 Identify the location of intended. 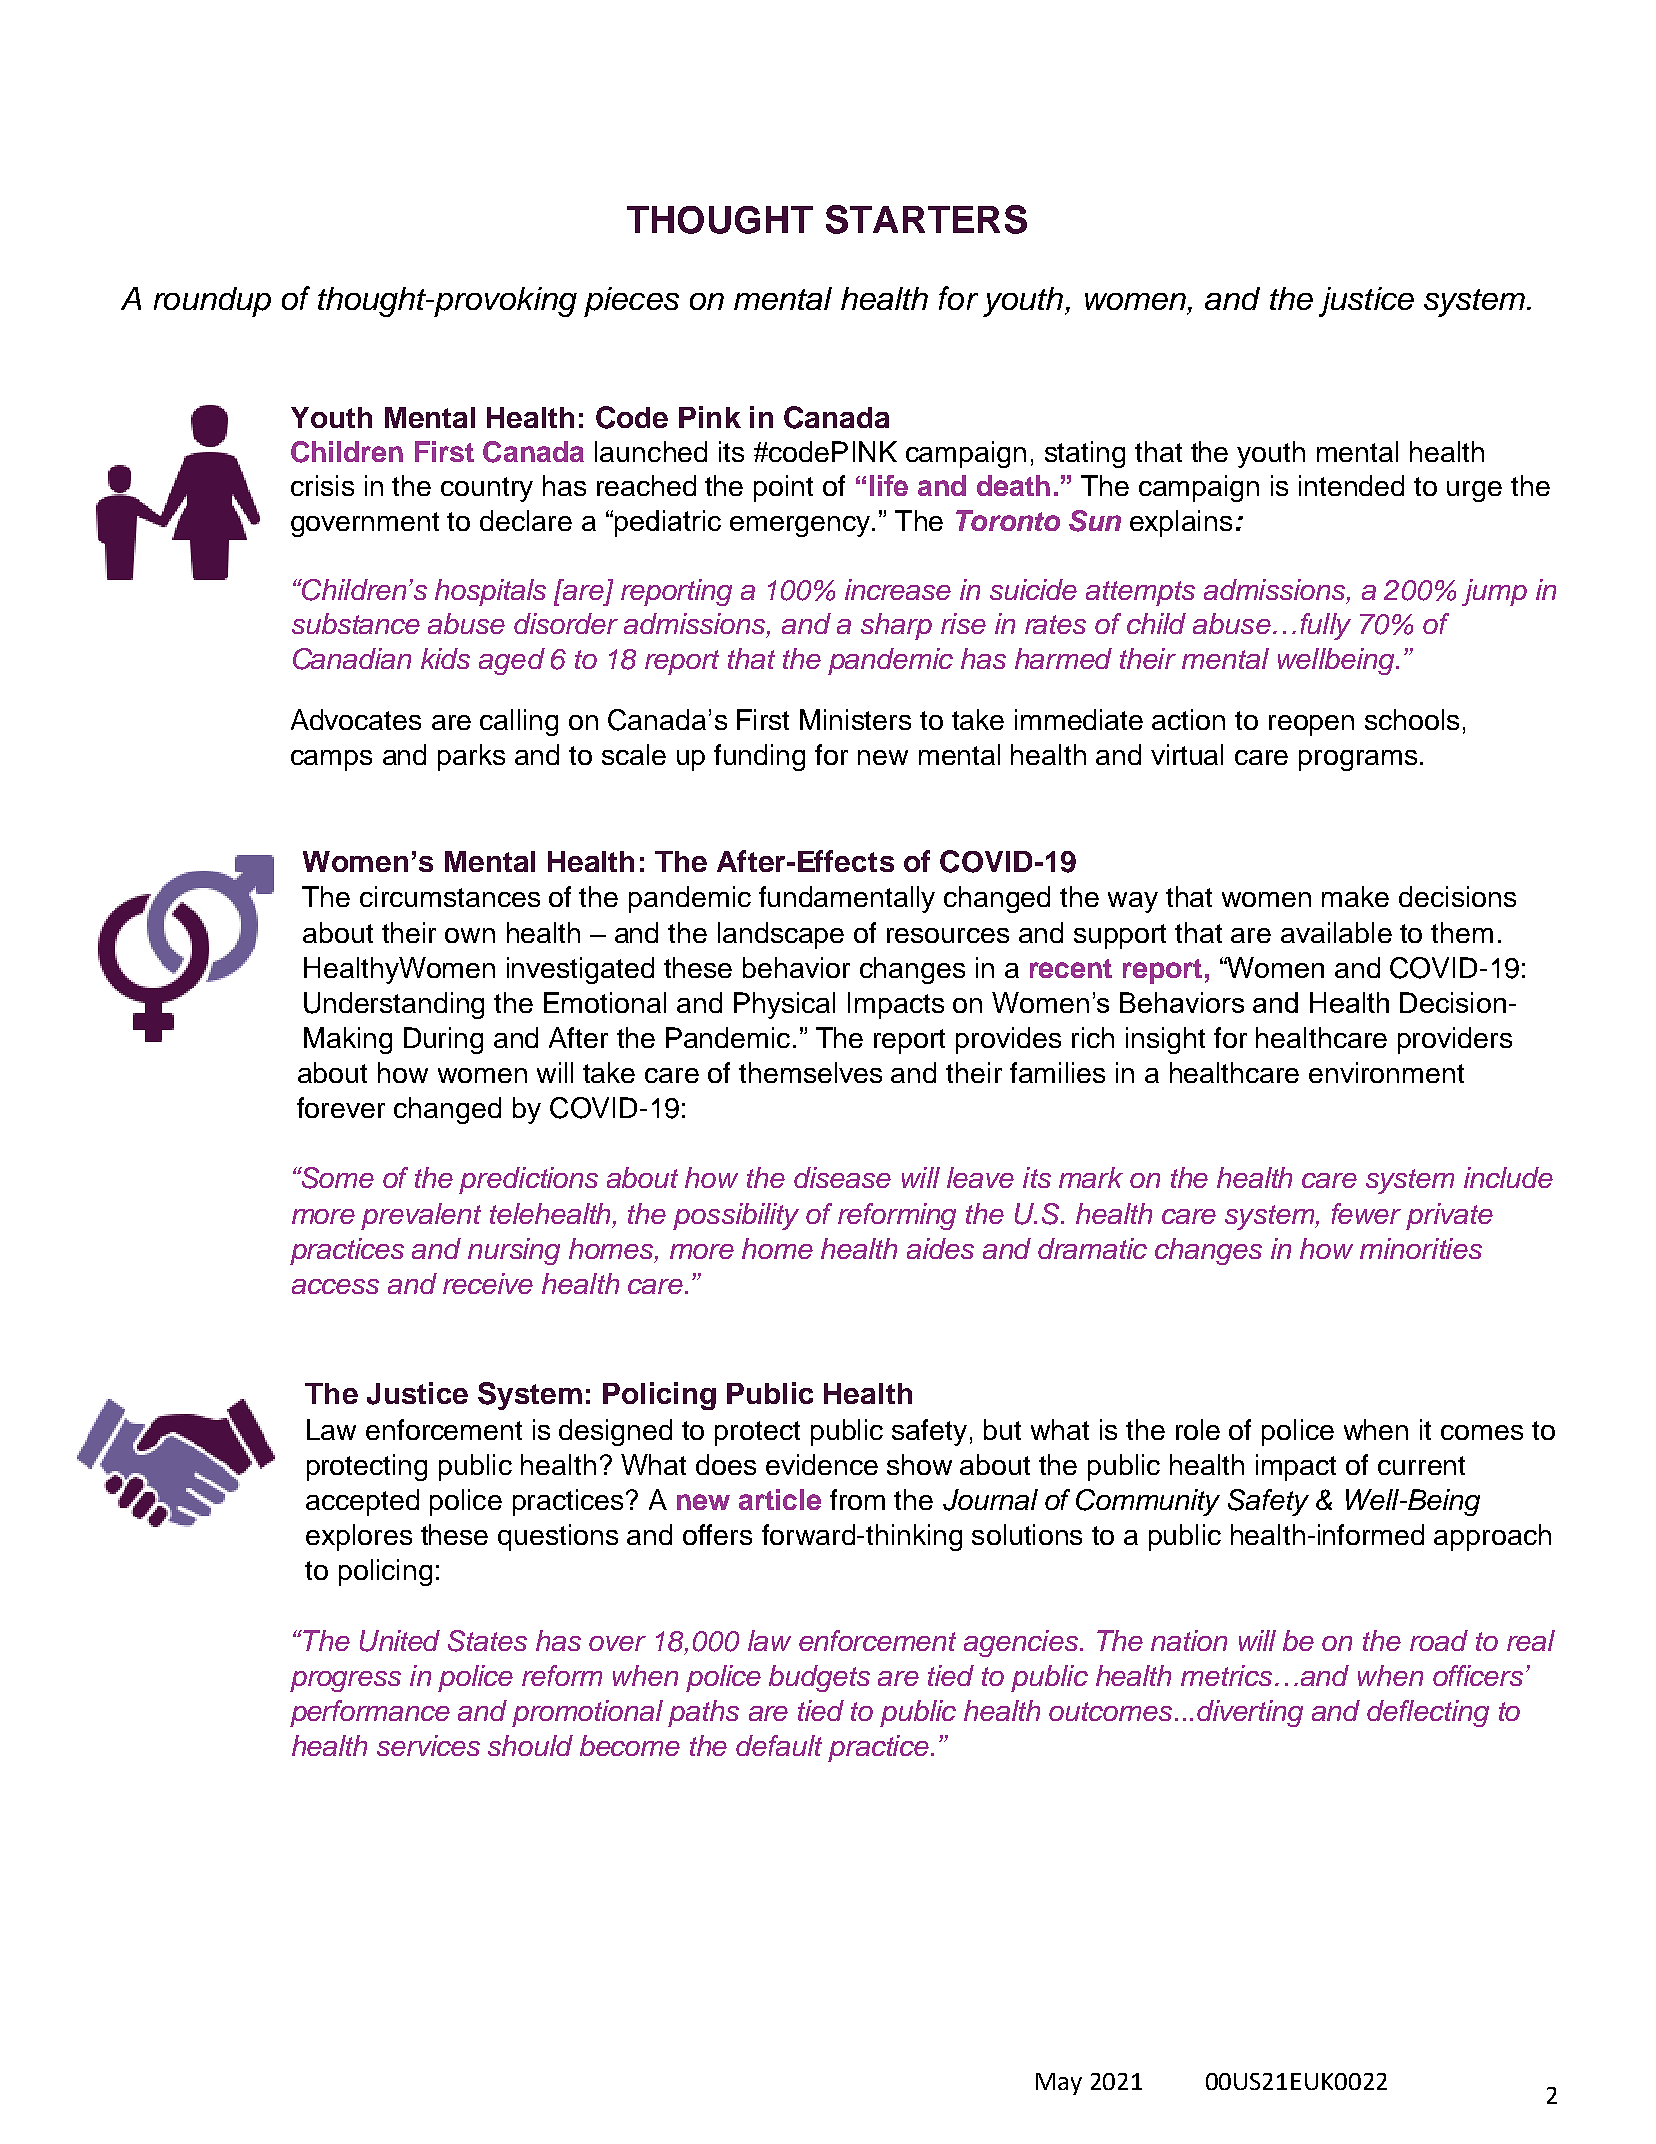
(1351, 485).
